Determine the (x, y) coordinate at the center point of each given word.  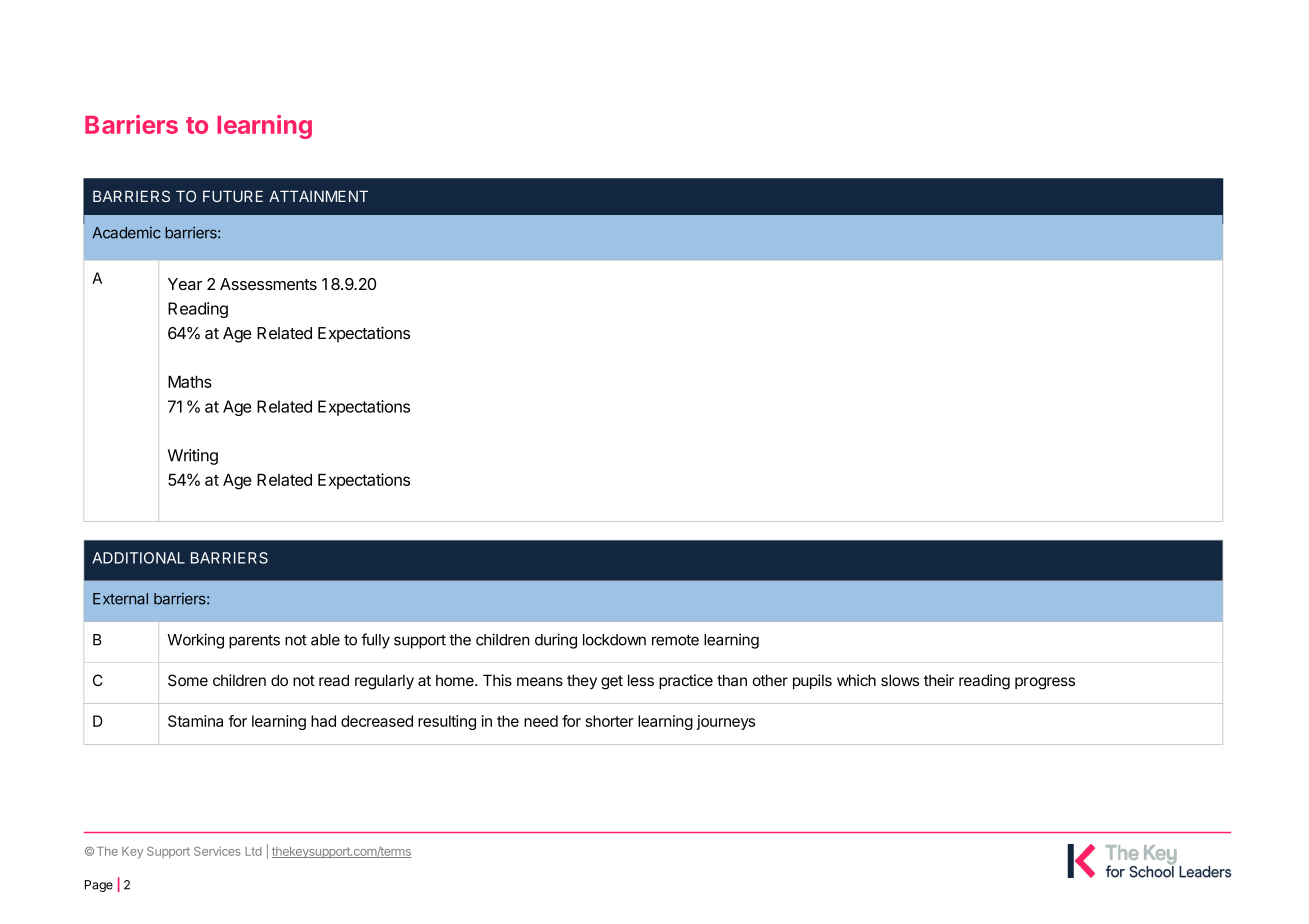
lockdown (614, 640)
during (556, 641)
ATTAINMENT (318, 196)
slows (900, 680)
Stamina (195, 721)
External (120, 599)
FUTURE (233, 196)
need (541, 721)
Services (217, 851)
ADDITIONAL (138, 558)
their (939, 680)
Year (185, 284)
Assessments (268, 284)
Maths (190, 382)
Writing (193, 457)
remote (675, 640)
